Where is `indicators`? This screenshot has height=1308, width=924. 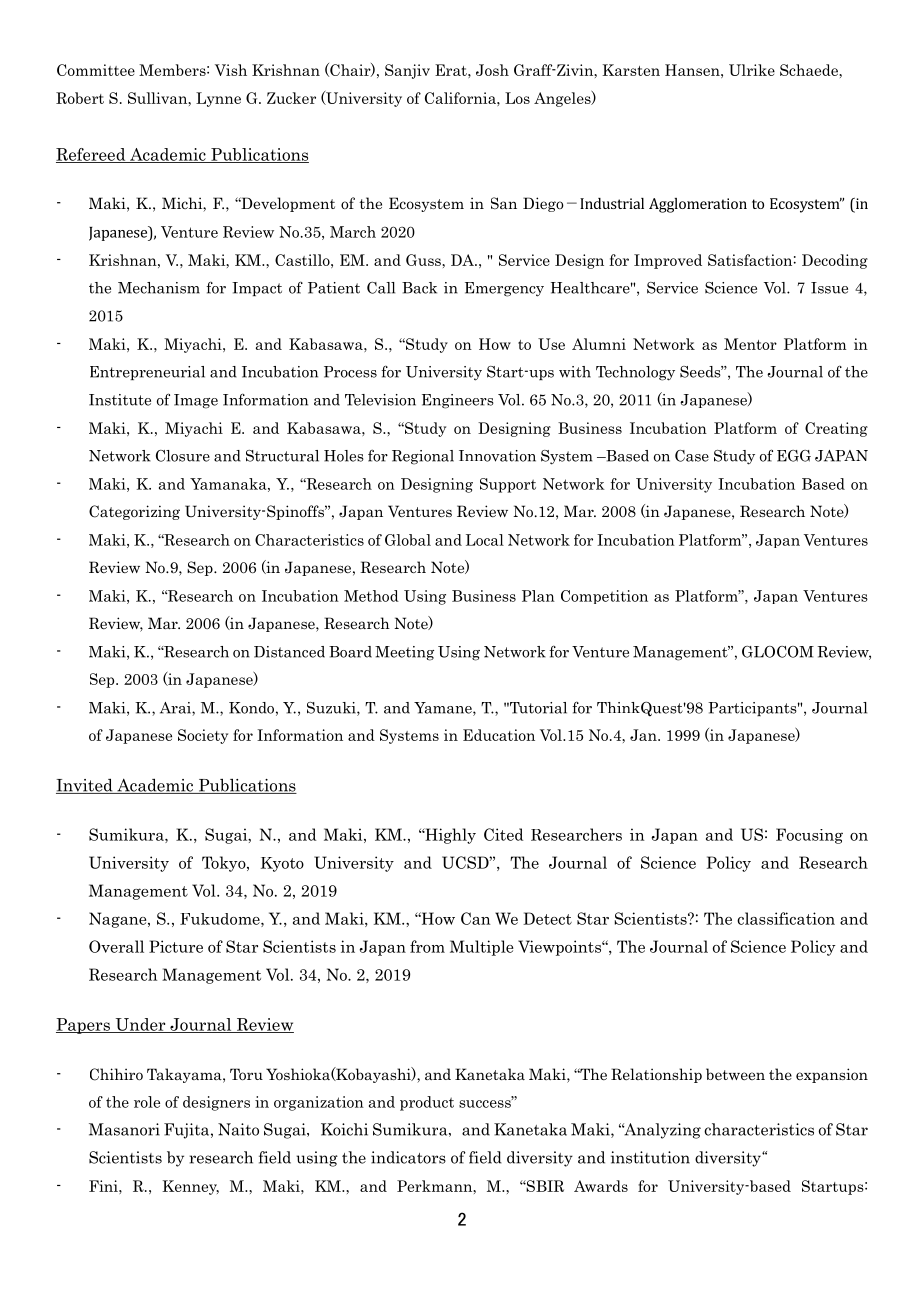
indicators is located at coordinates (408, 1157).
